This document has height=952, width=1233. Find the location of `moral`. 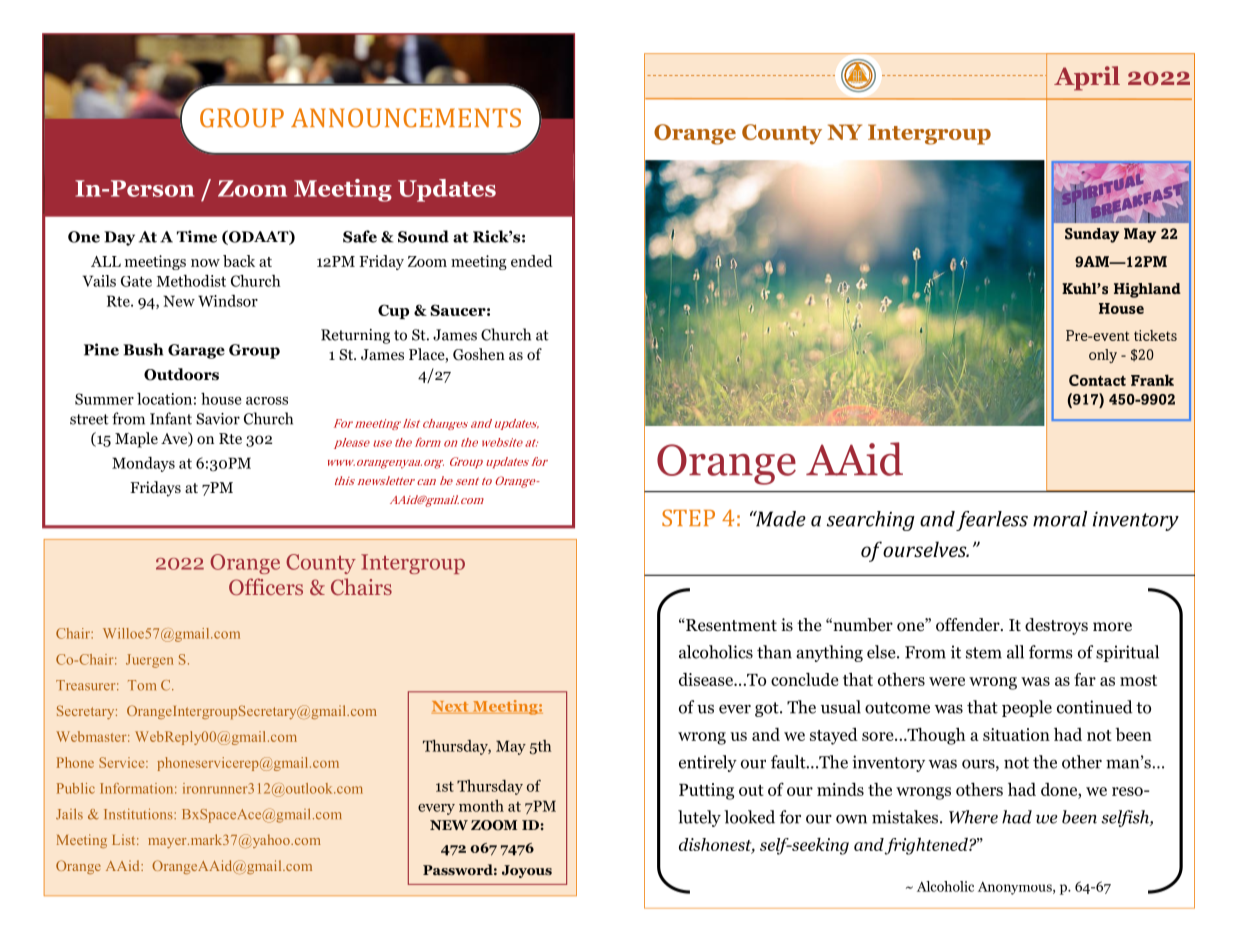

moral is located at coordinates (1060, 519).
